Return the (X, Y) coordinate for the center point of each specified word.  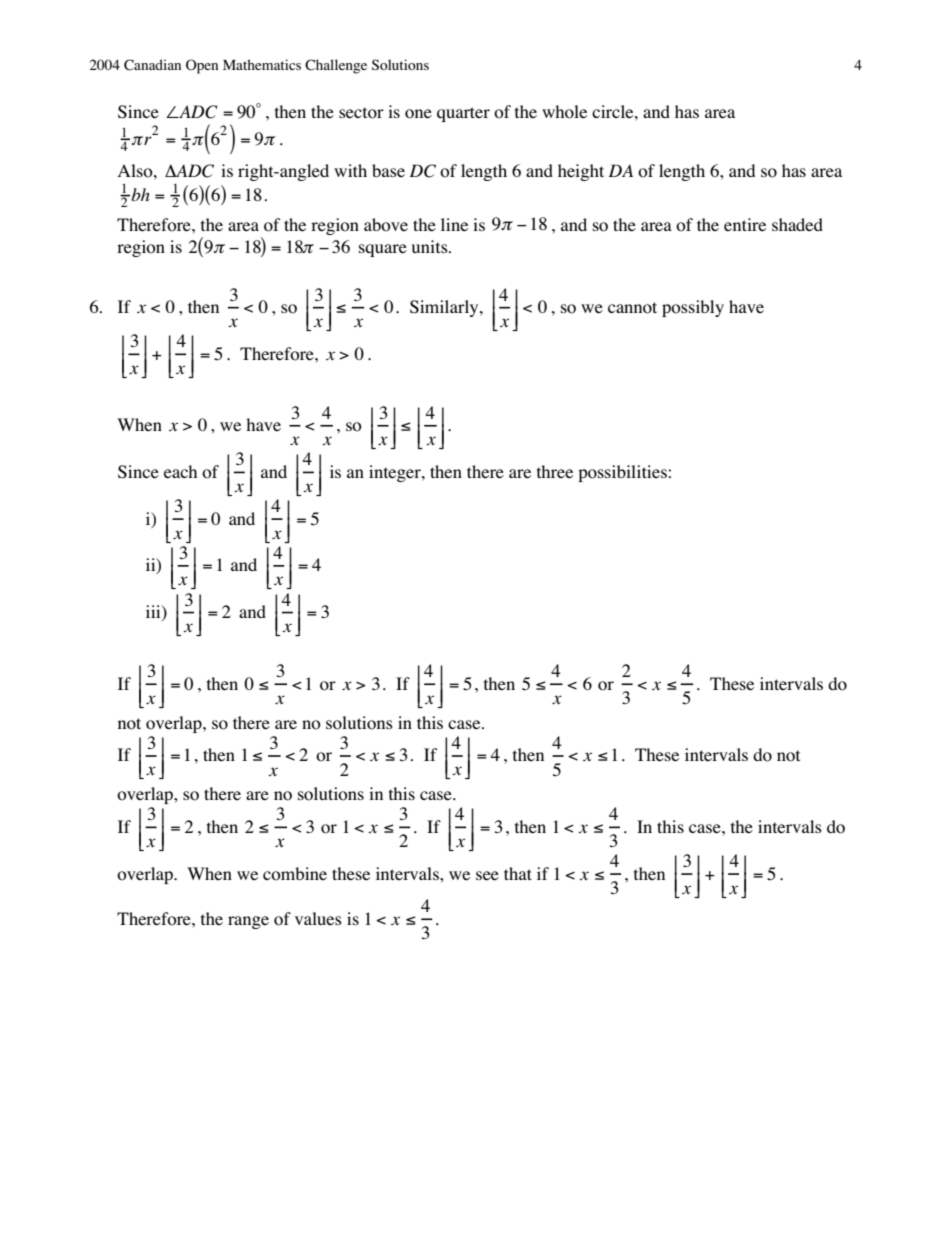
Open (202, 66)
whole (564, 112)
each (180, 472)
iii (154, 611)
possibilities (623, 473)
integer (396, 473)
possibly (693, 308)
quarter (463, 114)
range (248, 922)
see (487, 876)
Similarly (445, 308)
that (518, 873)
